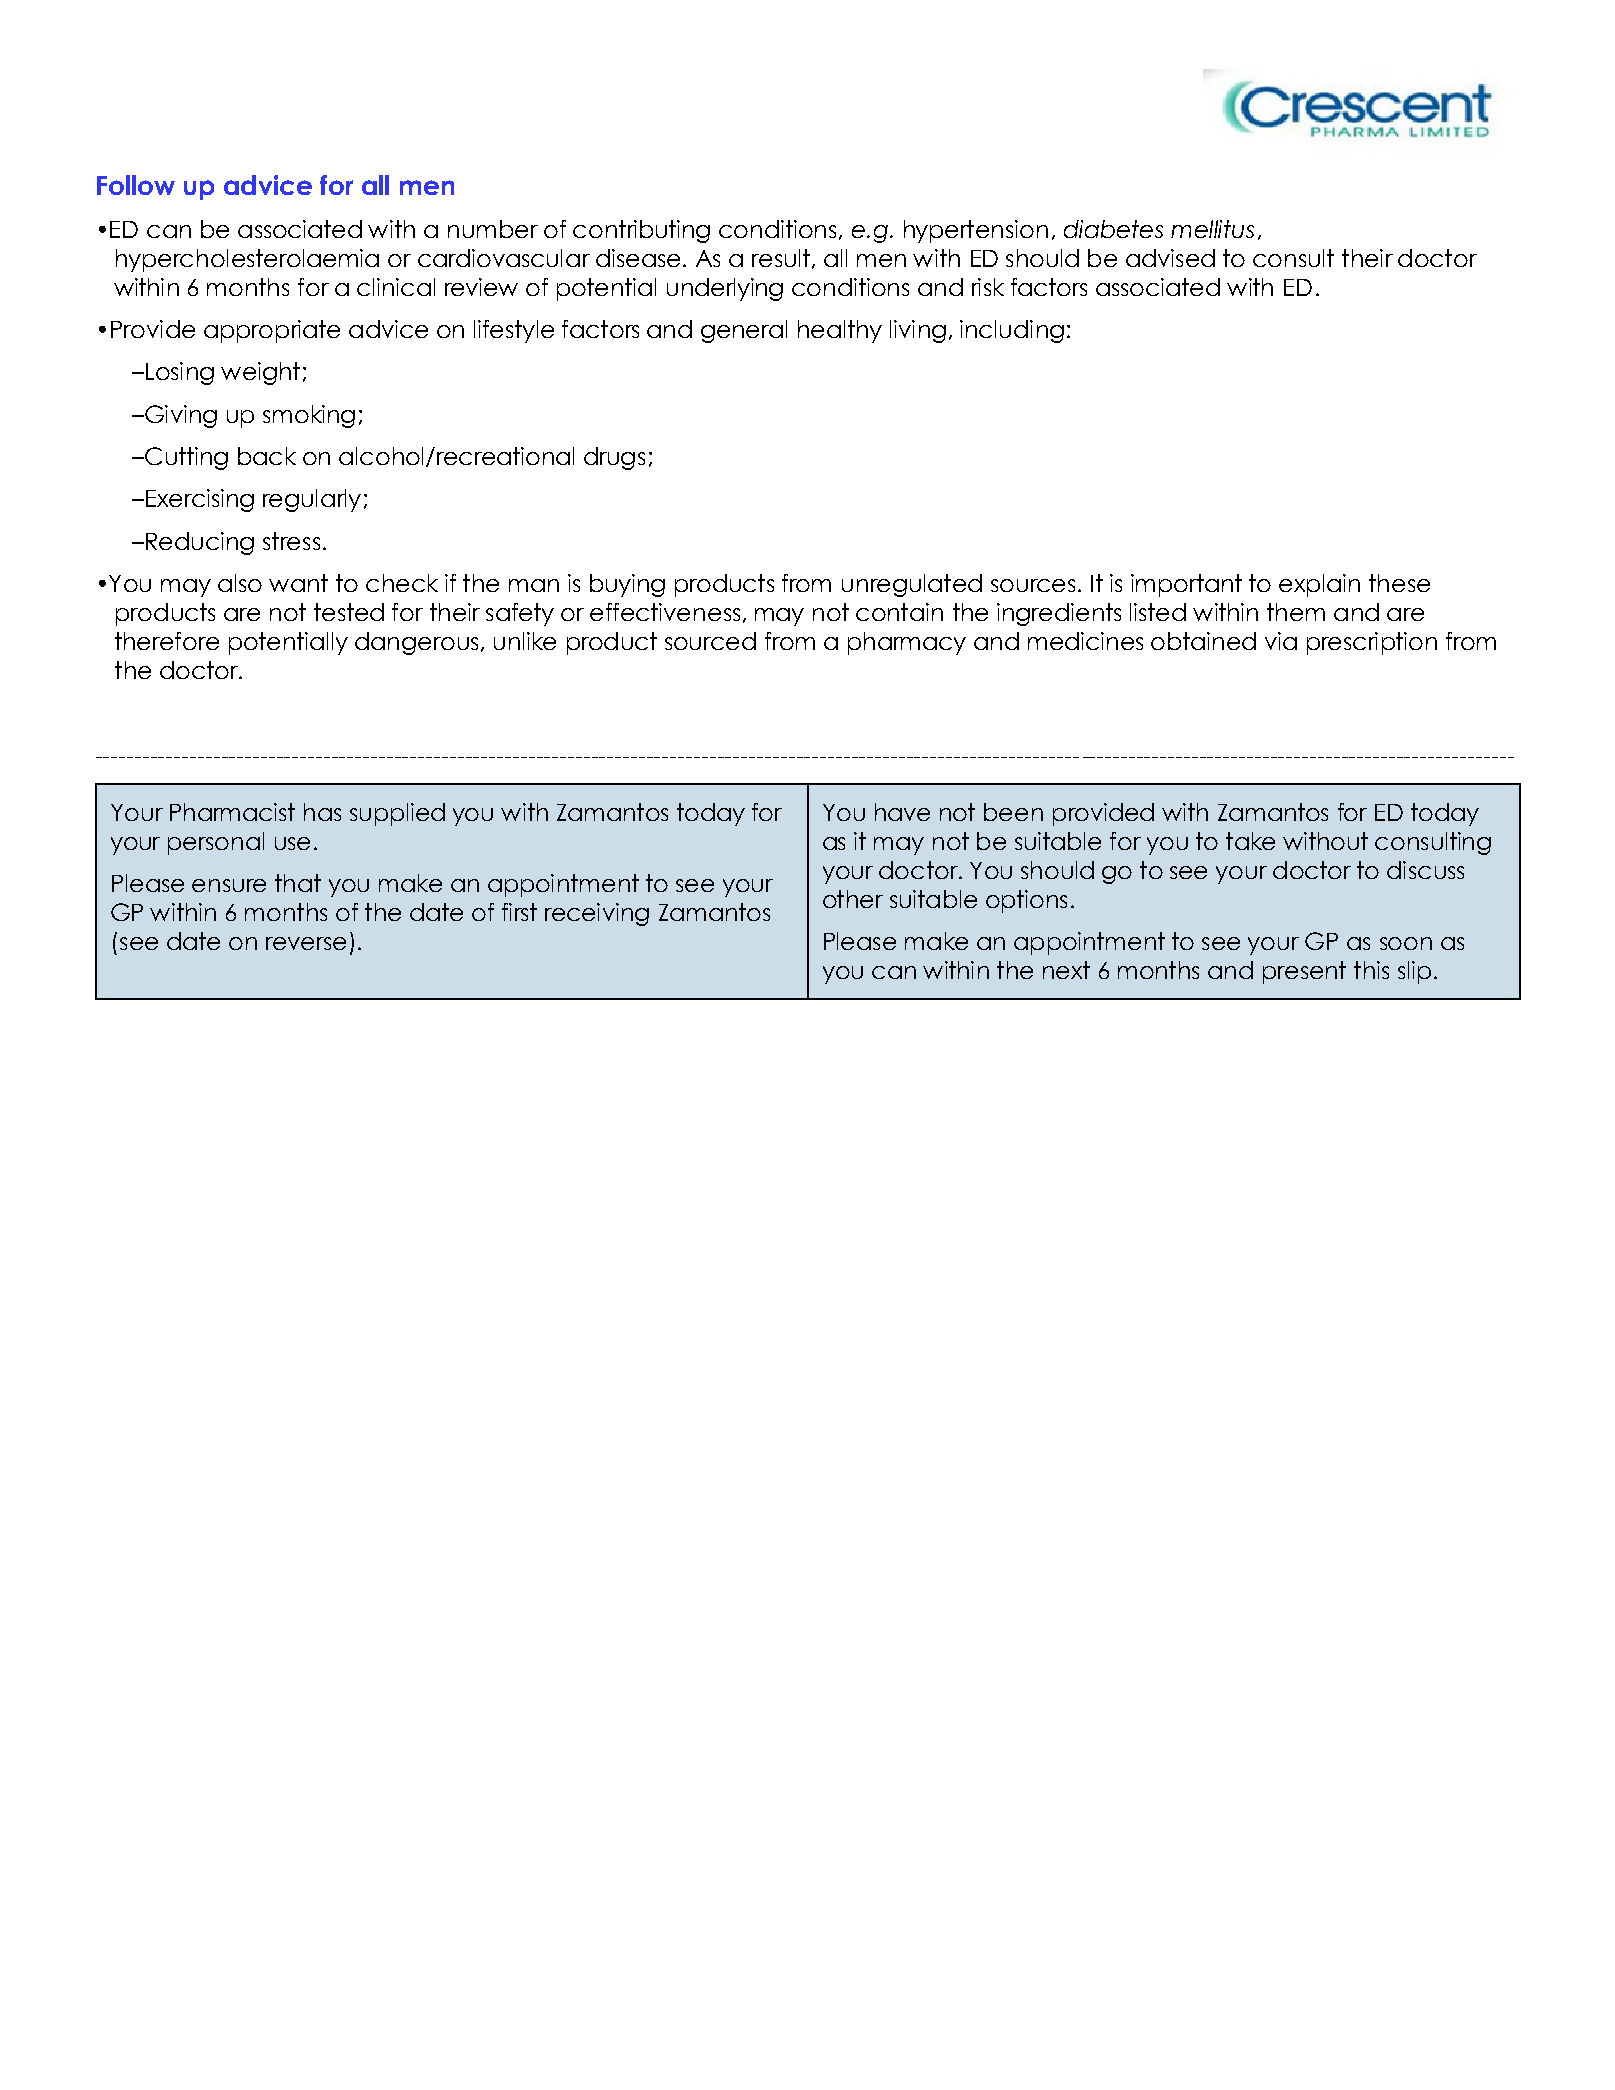  What do you see at coordinates (641, 231) in the image?
I see `contributing` at bounding box center [641, 231].
